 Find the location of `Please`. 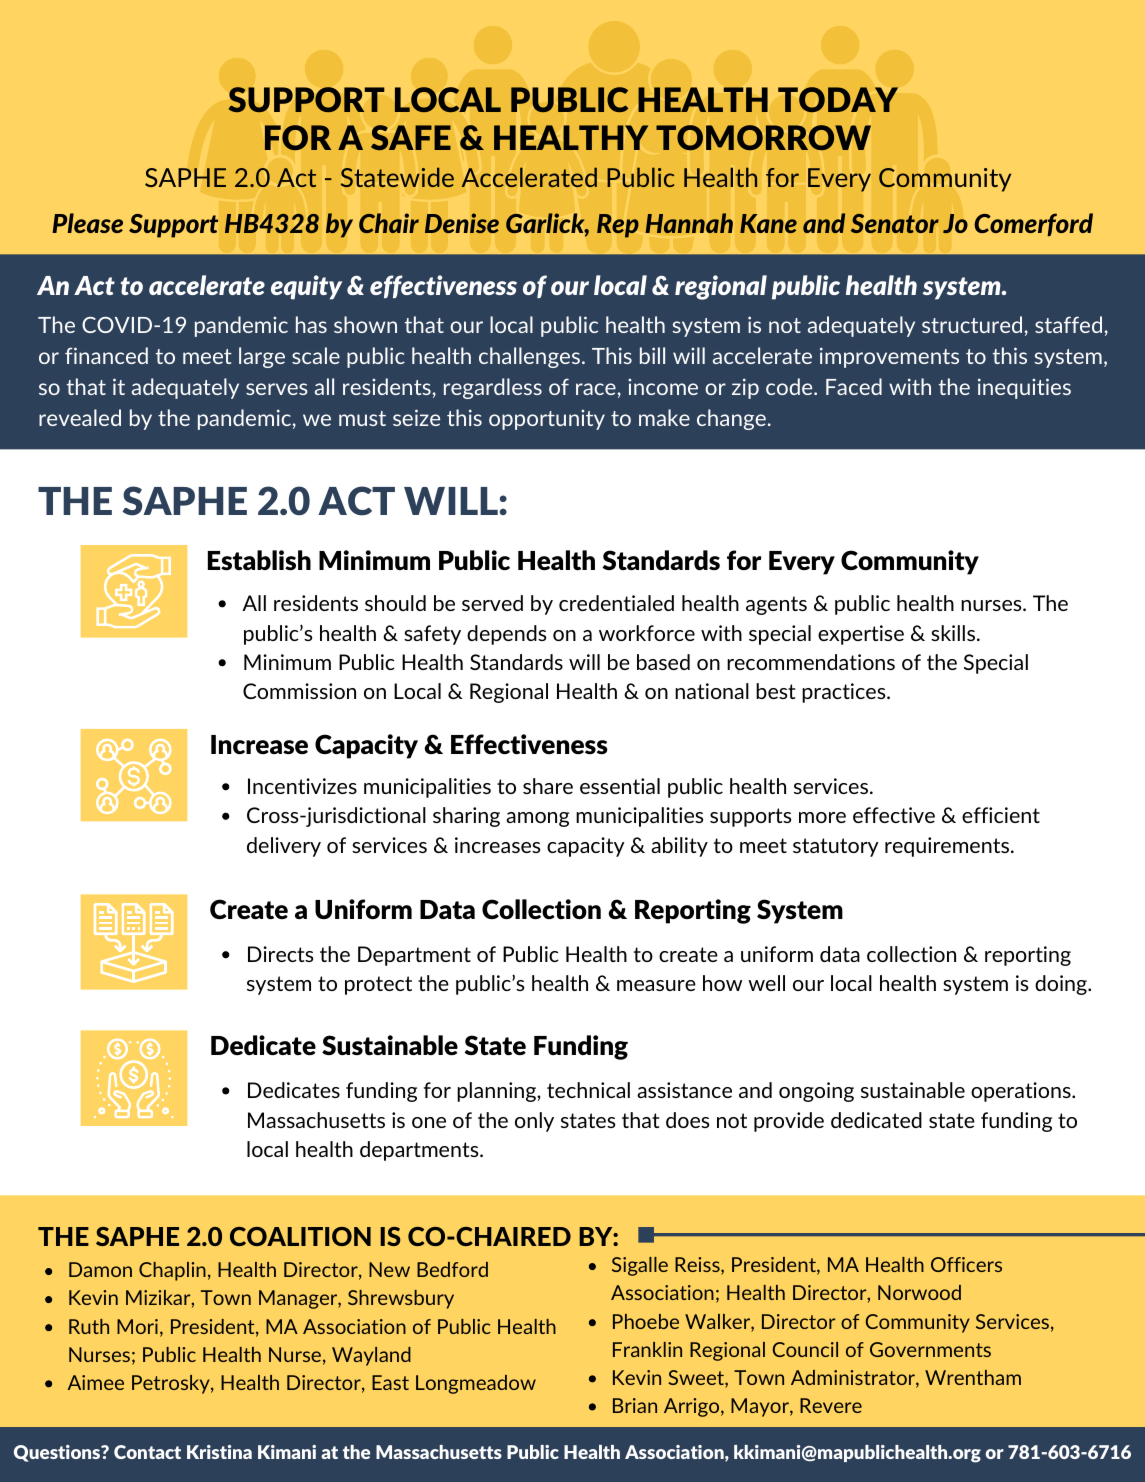

Please is located at coordinates (87, 223).
